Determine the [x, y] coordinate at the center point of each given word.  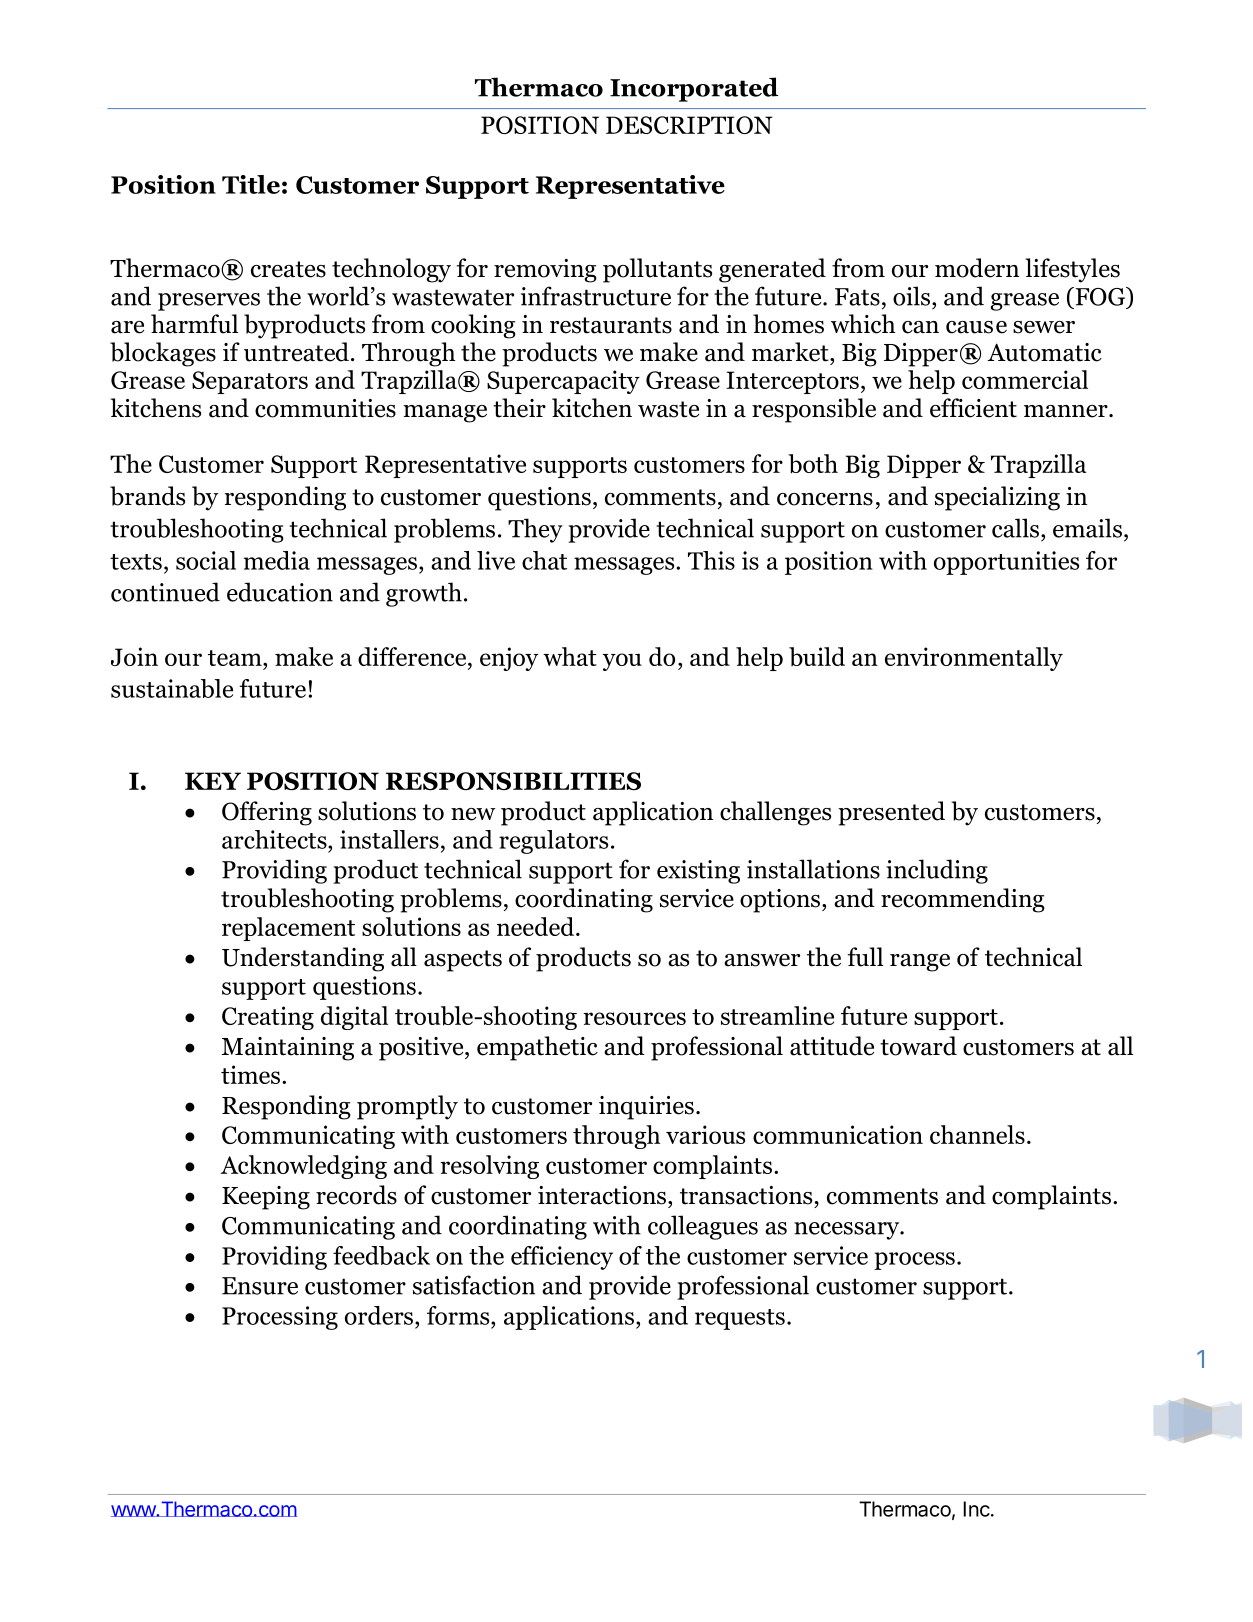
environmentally [974, 659]
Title [251, 184]
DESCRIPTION [689, 125]
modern [977, 268]
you [622, 662]
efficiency [562, 1258]
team [236, 658]
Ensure [260, 1286]
